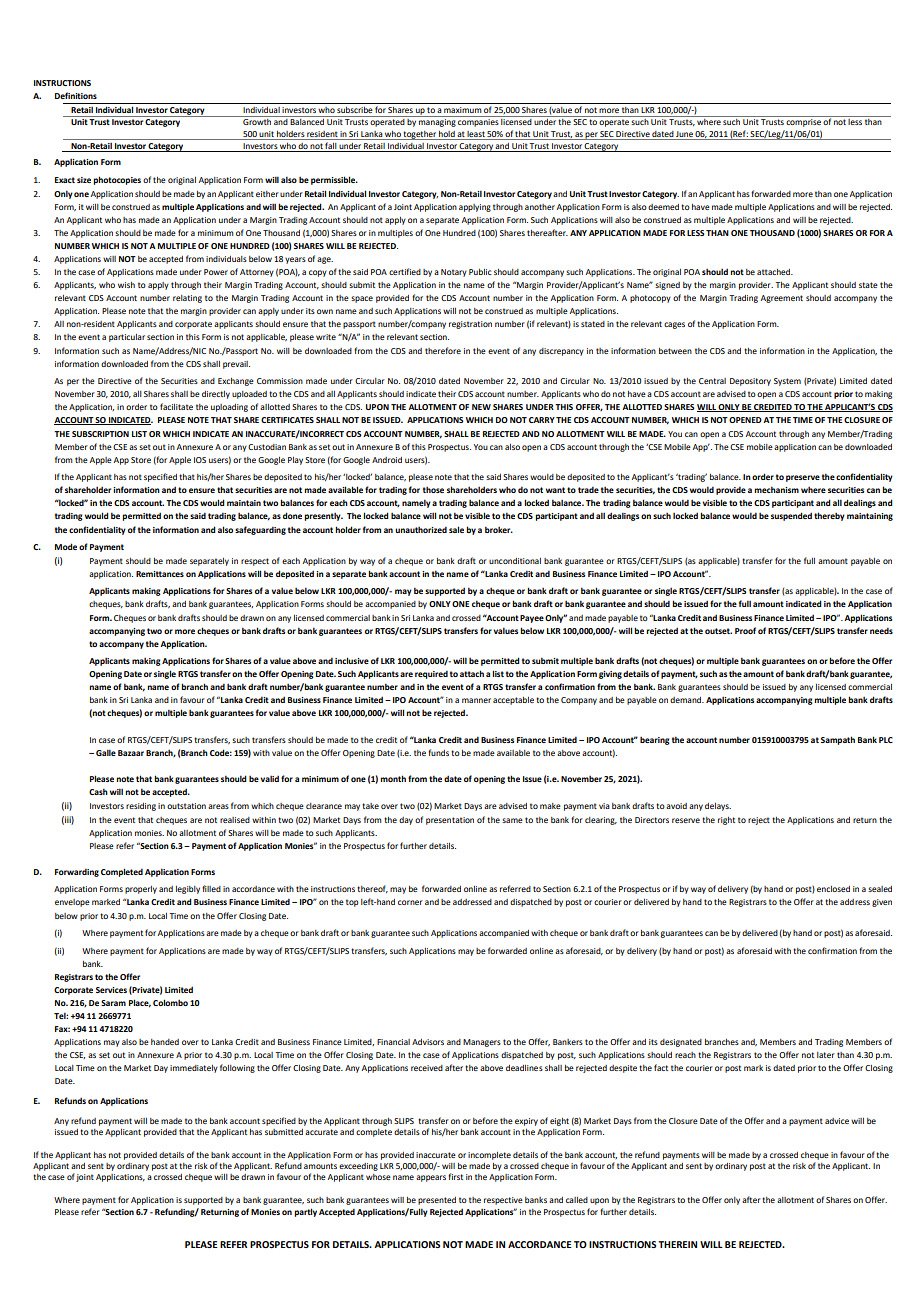  I want to click on NEW, so click(481, 407).
